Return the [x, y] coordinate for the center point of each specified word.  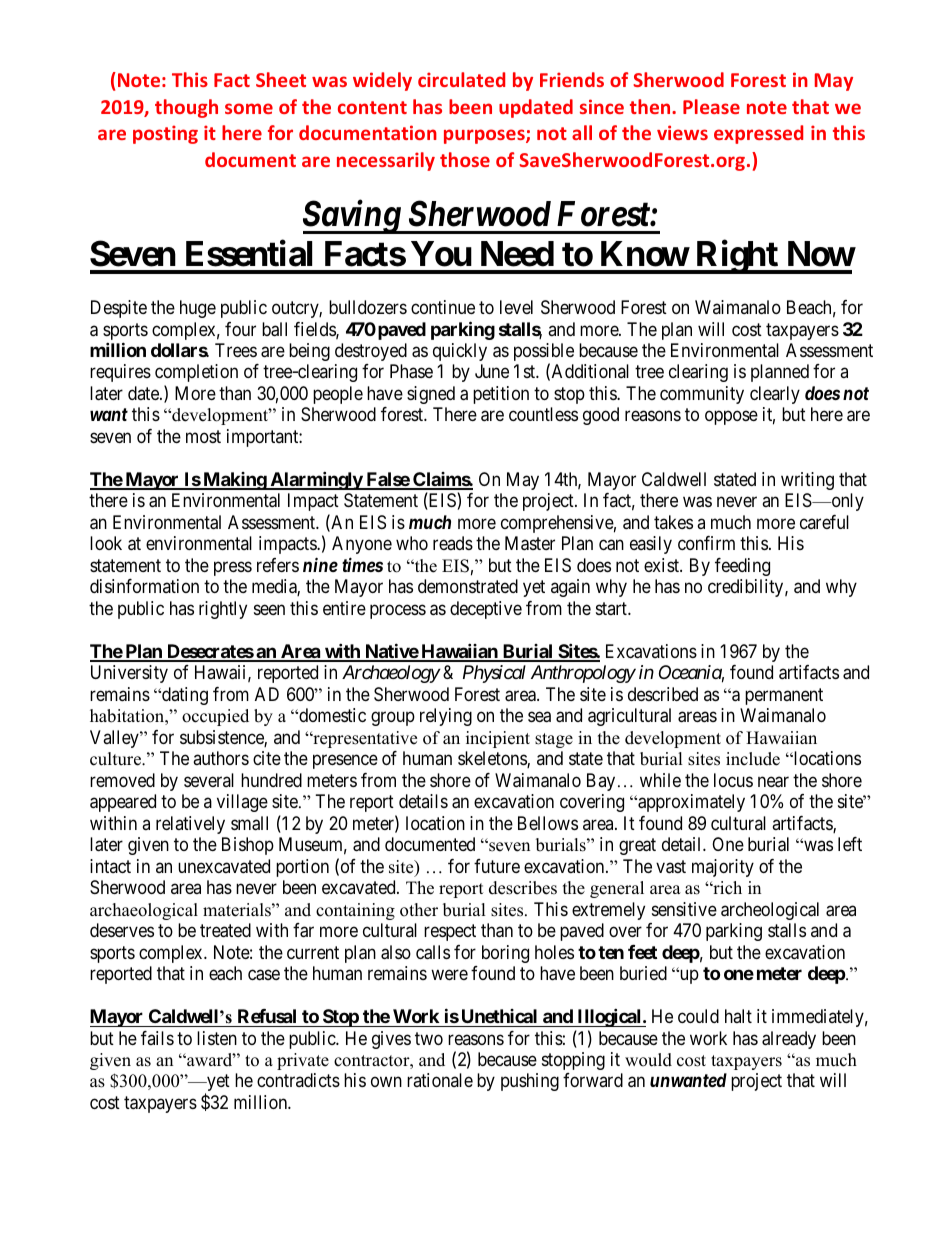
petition [501, 395]
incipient [498, 739]
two [429, 1038]
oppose [731, 418]
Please [711, 106]
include [753, 759]
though [186, 108]
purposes [485, 136]
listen [217, 1038]
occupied [215, 717]
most [203, 436]
